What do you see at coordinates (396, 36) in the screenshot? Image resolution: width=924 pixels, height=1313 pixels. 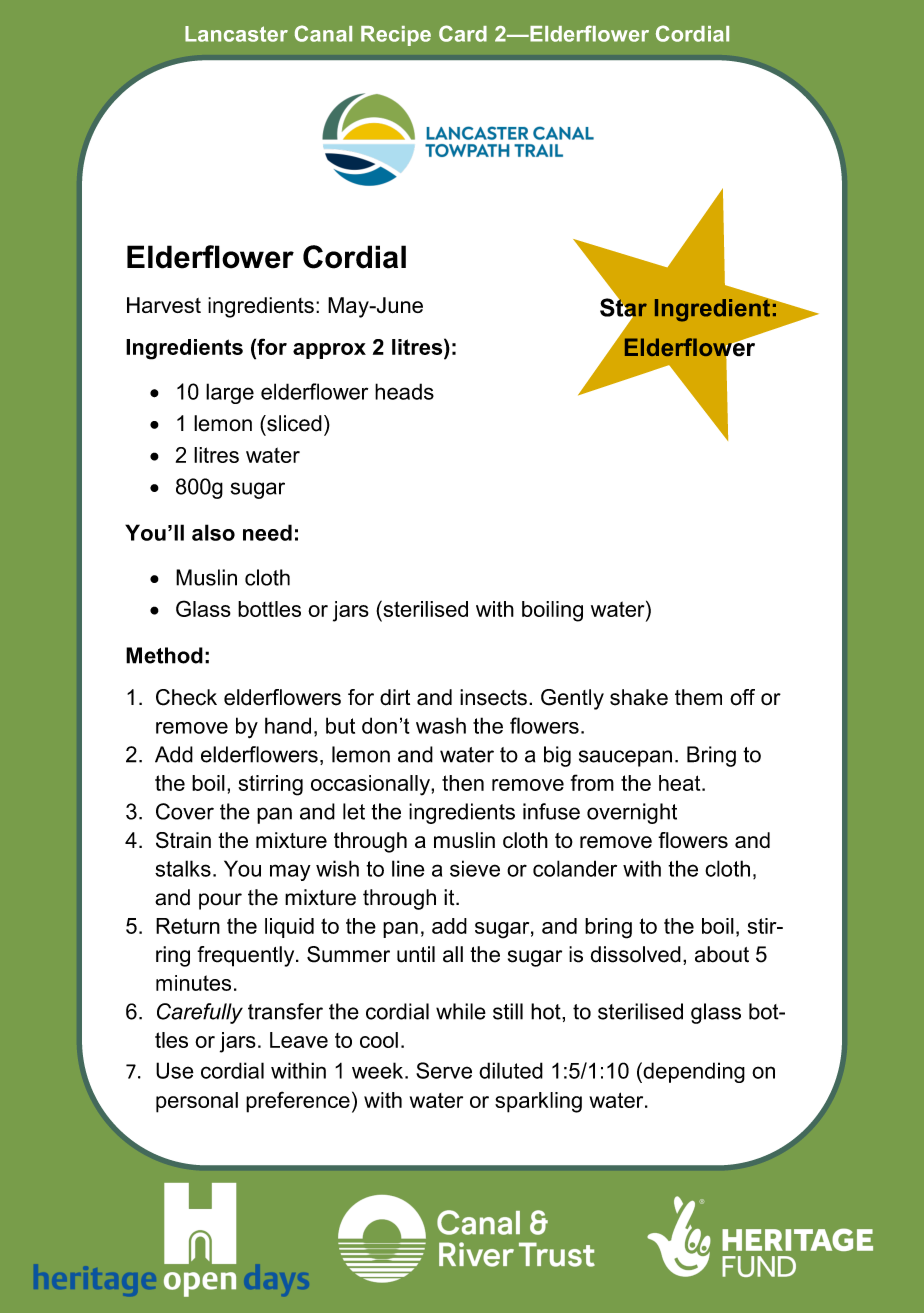 I see `Recipe` at bounding box center [396, 36].
